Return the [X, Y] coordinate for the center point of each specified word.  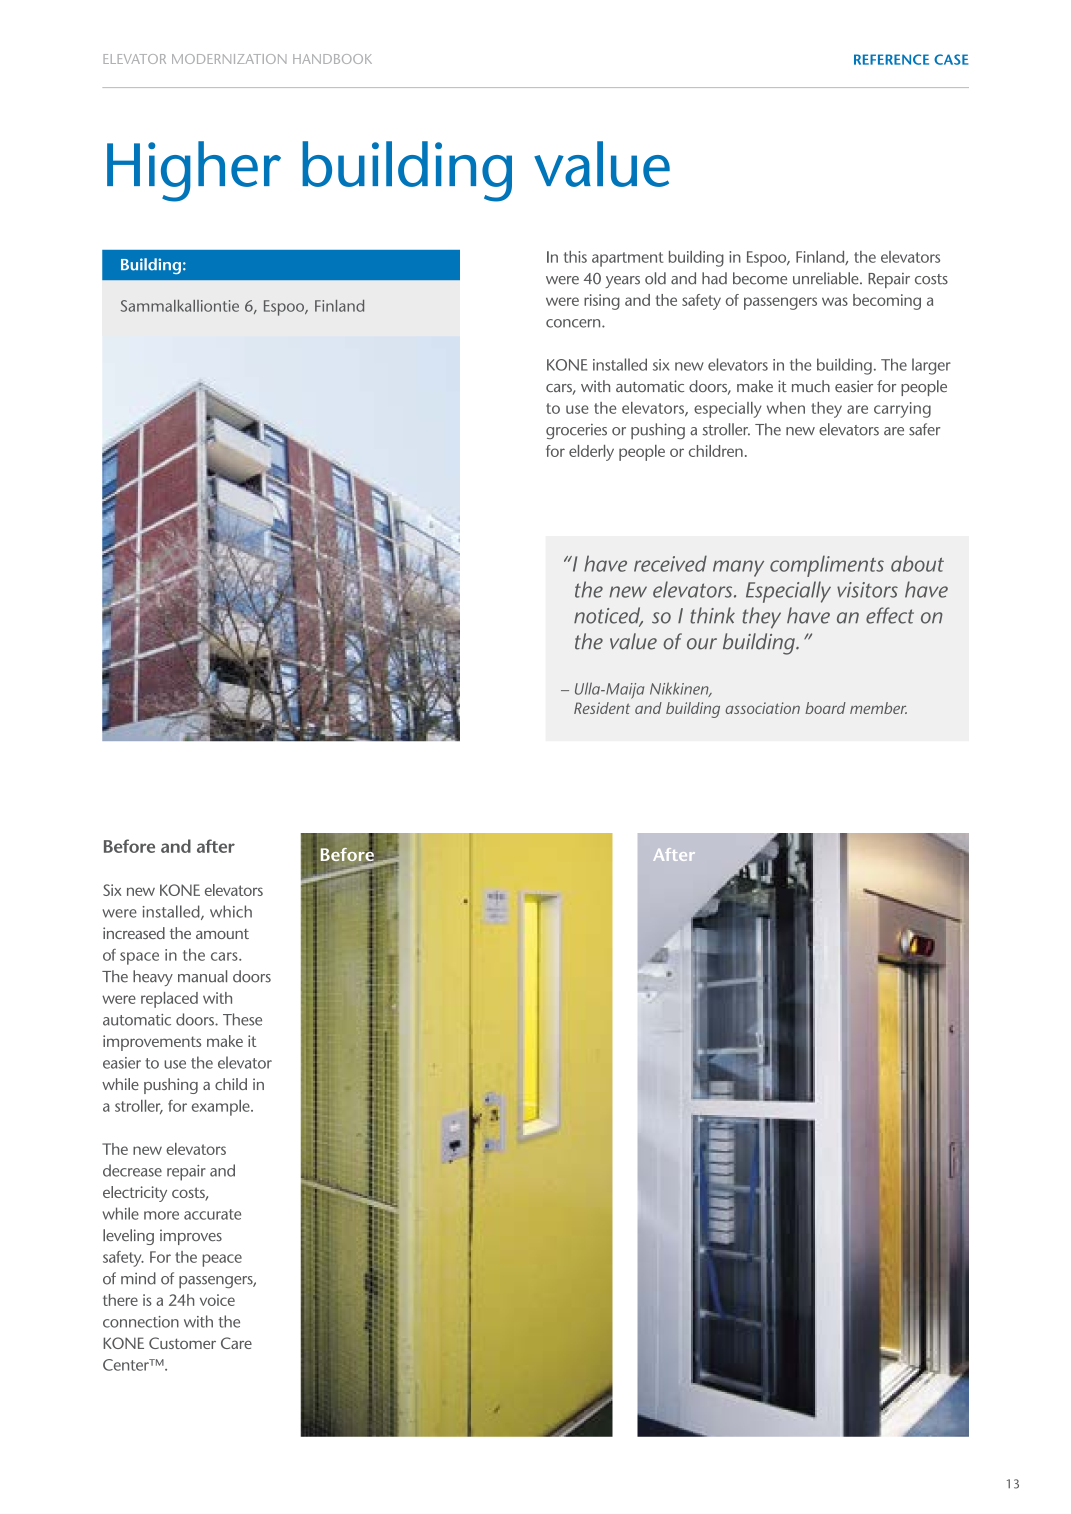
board [825, 708]
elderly [591, 453]
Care [236, 1343]
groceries [576, 431]
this [575, 257]
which [231, 911]
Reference [891, 59]
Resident [602, 708]
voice [217, 1300]
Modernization [229, 59]
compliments [827, 566]
